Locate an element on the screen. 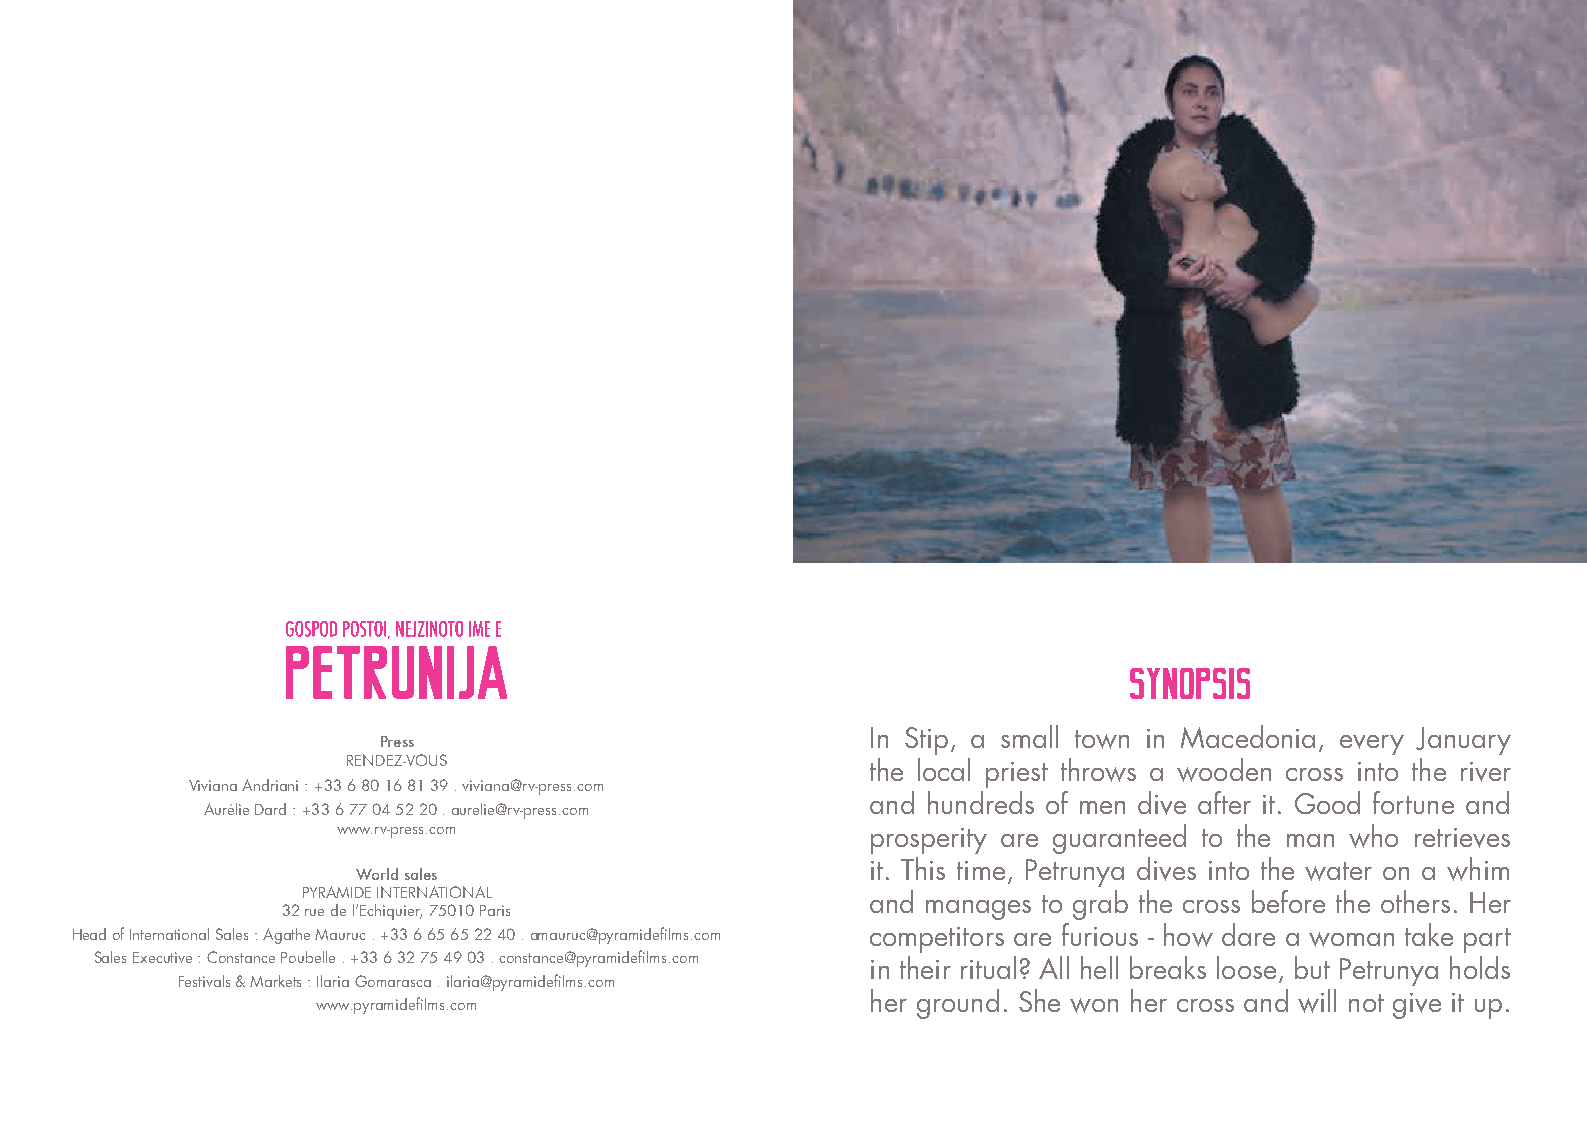  Markets is located at coordinates (275, 981).
